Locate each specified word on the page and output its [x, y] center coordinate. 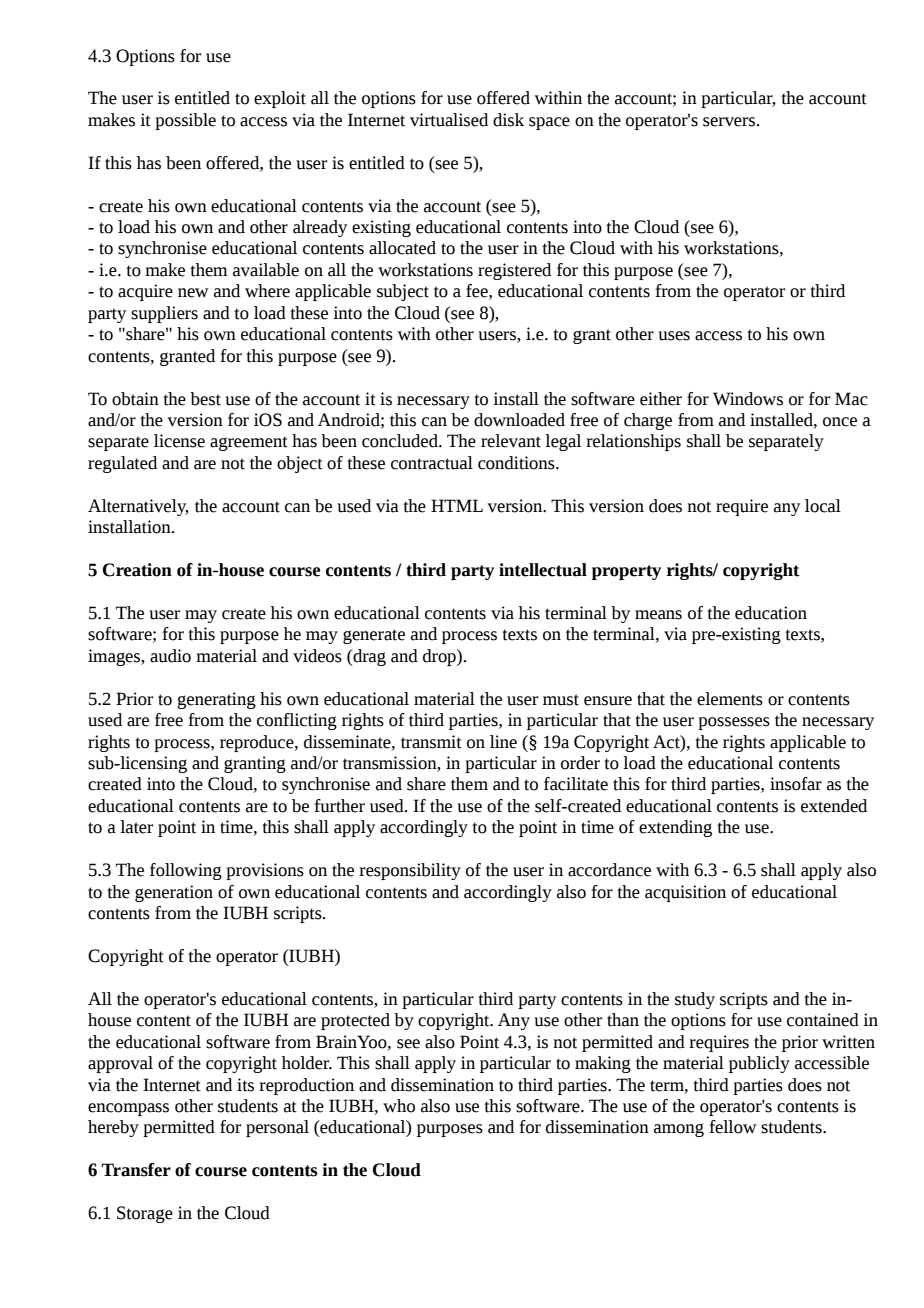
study [695, 1000]
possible [185, 121]
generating [216, 700]
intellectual [543, 570]
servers [729, 122]
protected [355, 1021]
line [503, 742]
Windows [748, 399]
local [823, 506]
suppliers [164, 314]
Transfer [136, 1170]
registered [514, 271]
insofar [796, 784]
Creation [137, 570]
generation [174, 893]
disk [508, 120]
